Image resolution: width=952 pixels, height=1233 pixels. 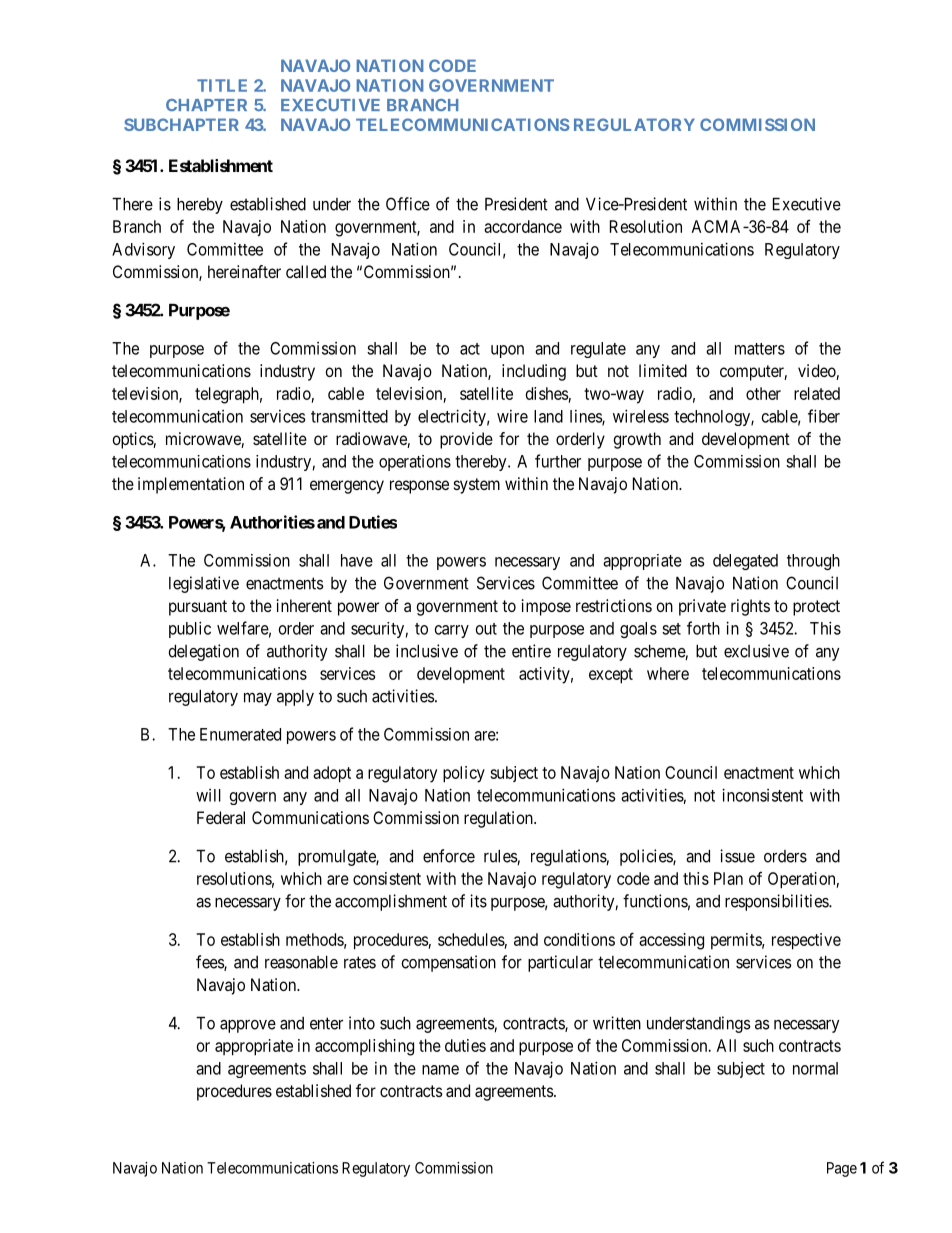 What do you see at coordinates (464, 774) in the screenshot?
I see `policy` at bounding box center [464, 774].
